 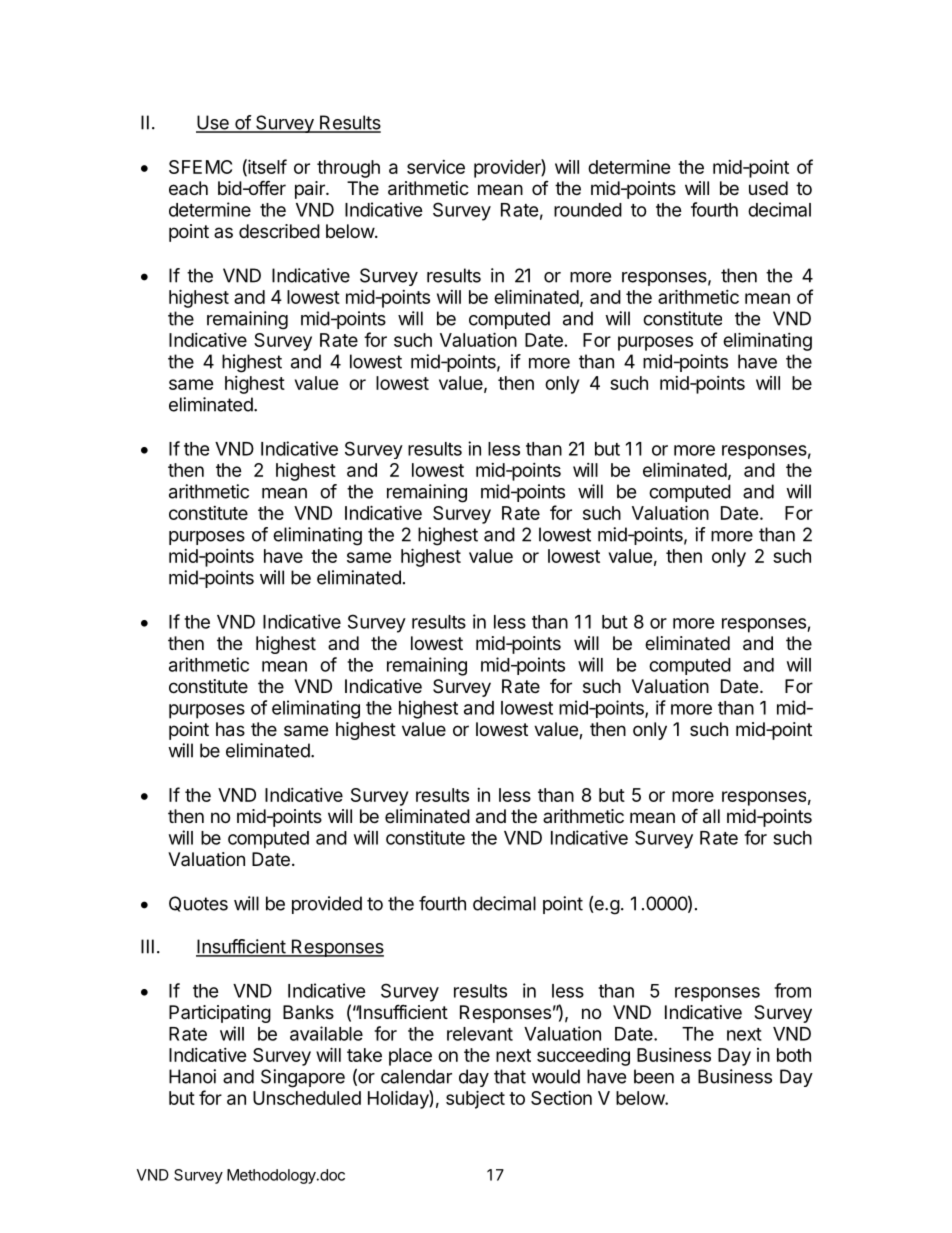 What do you see at coordinates (279, 231) in the image?
I see `described` at bounding box center [279, 231].
